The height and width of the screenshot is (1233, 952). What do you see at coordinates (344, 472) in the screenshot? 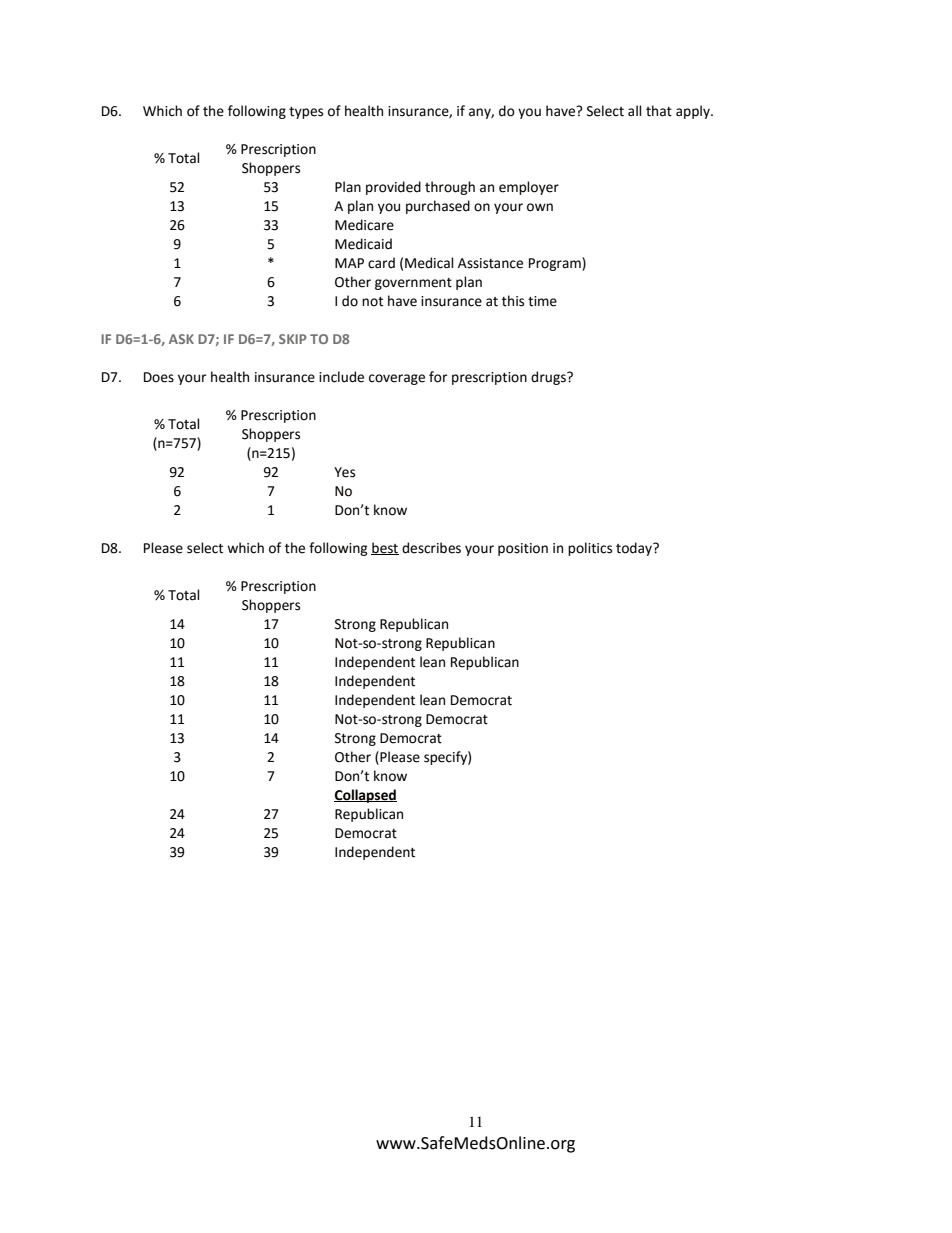
I see `Yes` at bounding box center [344, 472].
